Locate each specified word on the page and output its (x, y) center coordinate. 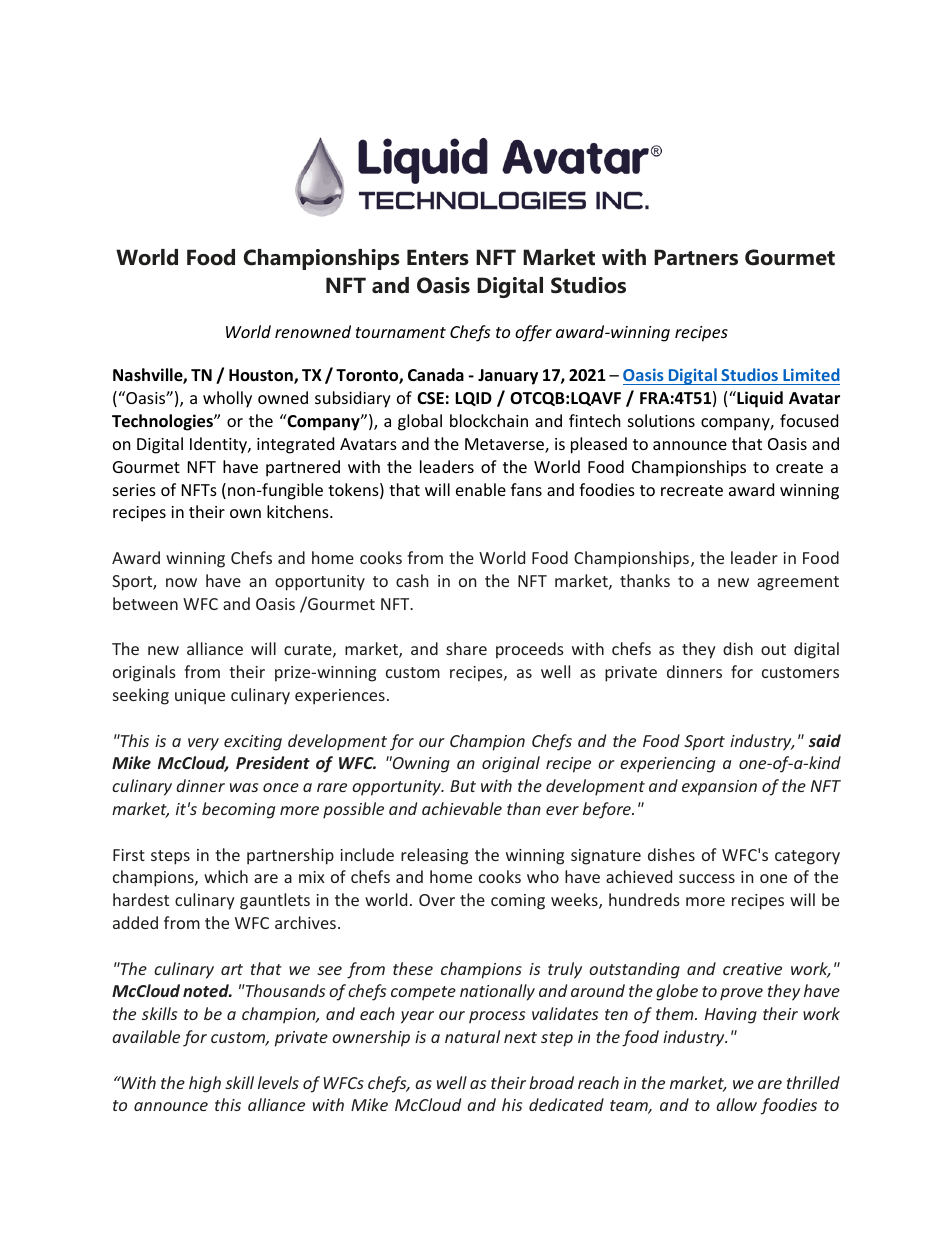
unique (200, 697)
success (707, 878)
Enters (438, 257)
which (226, 876)
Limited (810, 376)
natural (472, 1036)
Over (437, 900)
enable (481, 489)
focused (809, 420)
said (825, 740)
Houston (262, 376)
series (134, 490)
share (466, 648)
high (205, 1084)
